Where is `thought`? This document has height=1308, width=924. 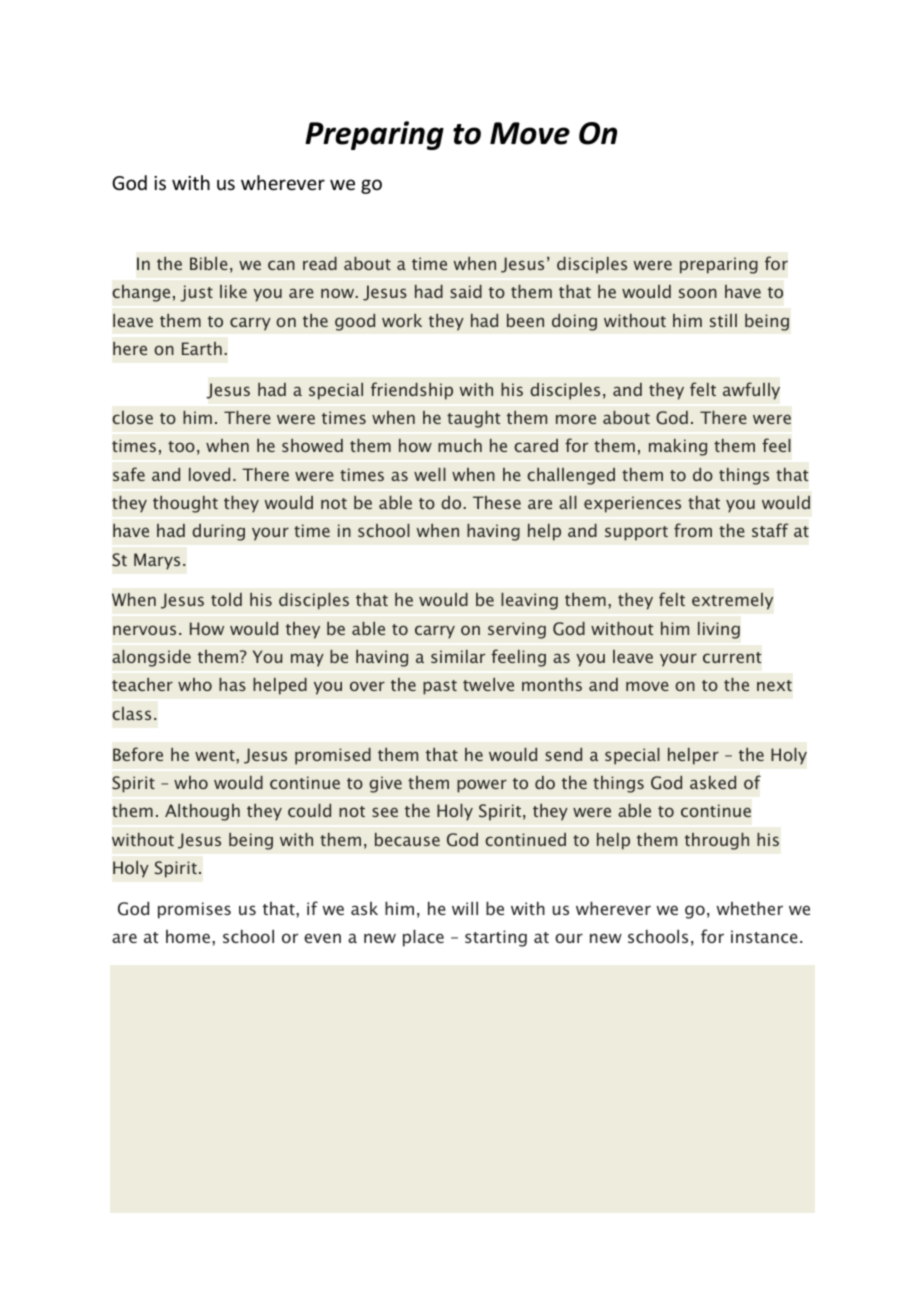 thought is located at coordinates (185, 504).
